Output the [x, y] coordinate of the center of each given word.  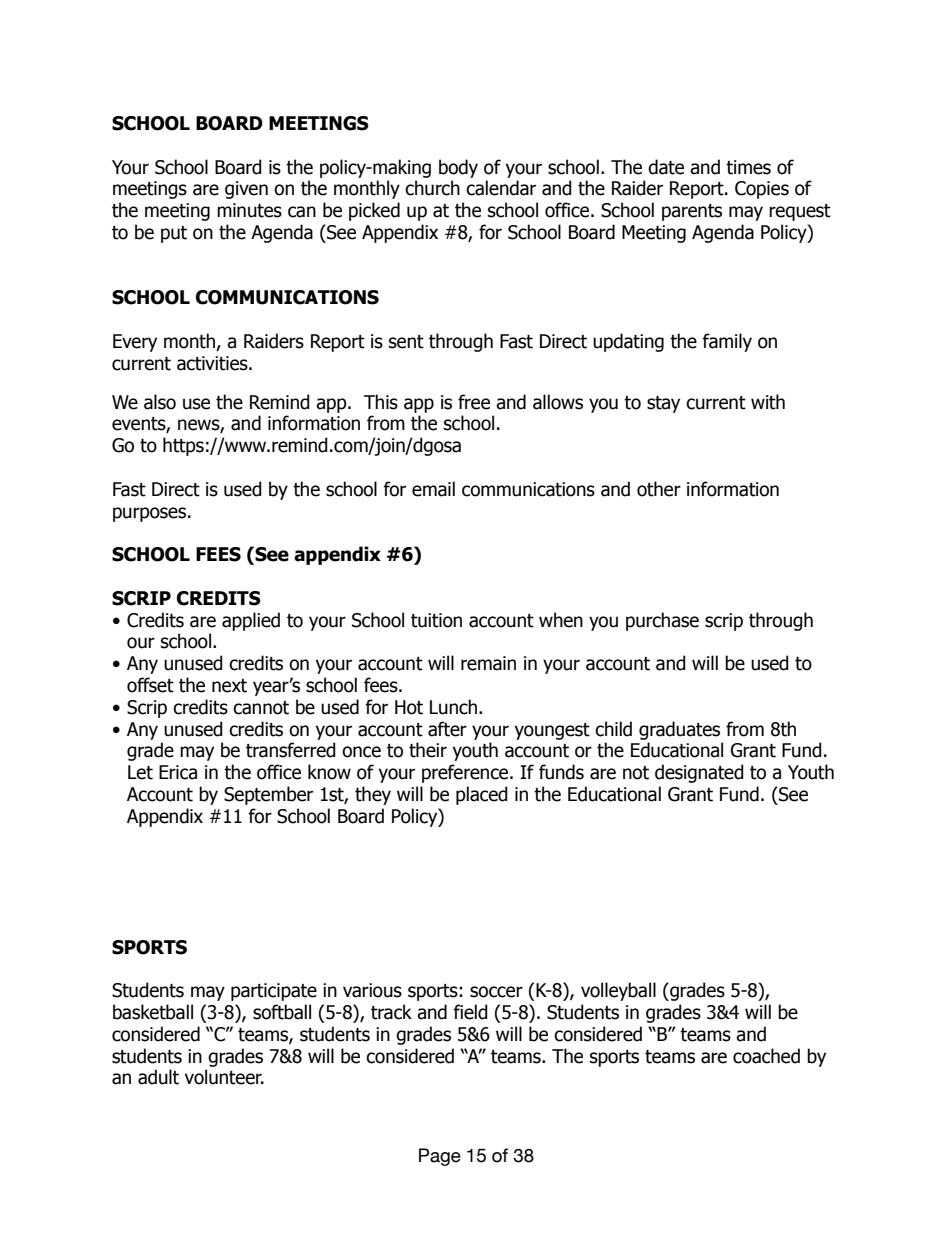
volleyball [618, 991]
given [246, 190]
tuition [436, 620]
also [160, 402]
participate [274, 992]
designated [699, 773]
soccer [496, 992]
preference [466, 773]
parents [692, 212]
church [432, 188]
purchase [662, 621]
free [474, 402]
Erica [178, 772]
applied [251, 621]
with [768, 402]
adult [158, 1077]
